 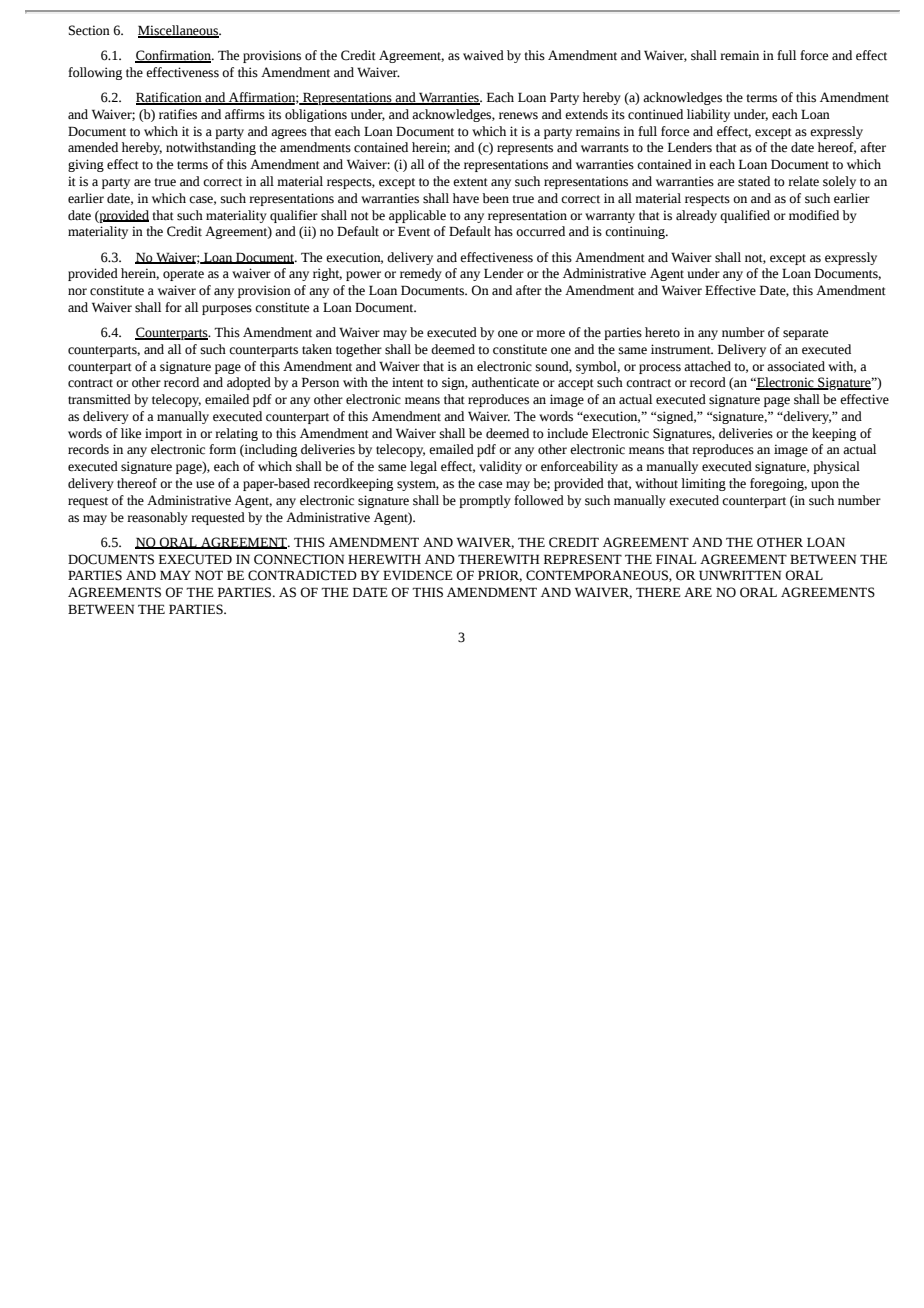 What do you see at coordinates (418, 575) in the screenshot?
I see `EVIDENCE` at bounding box center [418, 575].
